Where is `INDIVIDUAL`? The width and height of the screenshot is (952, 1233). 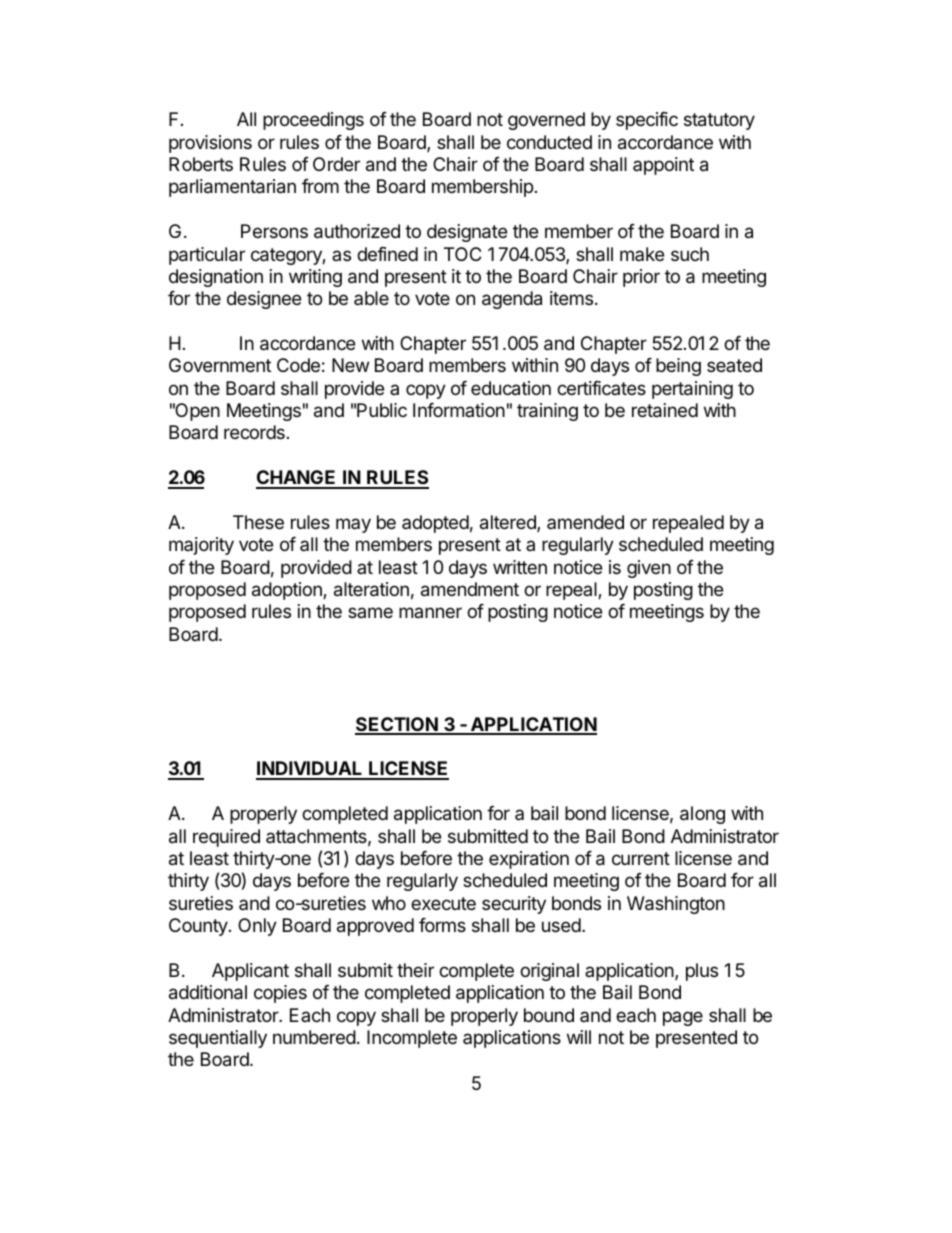 INDIVIDUAL is located at coordinates (310, 770).
